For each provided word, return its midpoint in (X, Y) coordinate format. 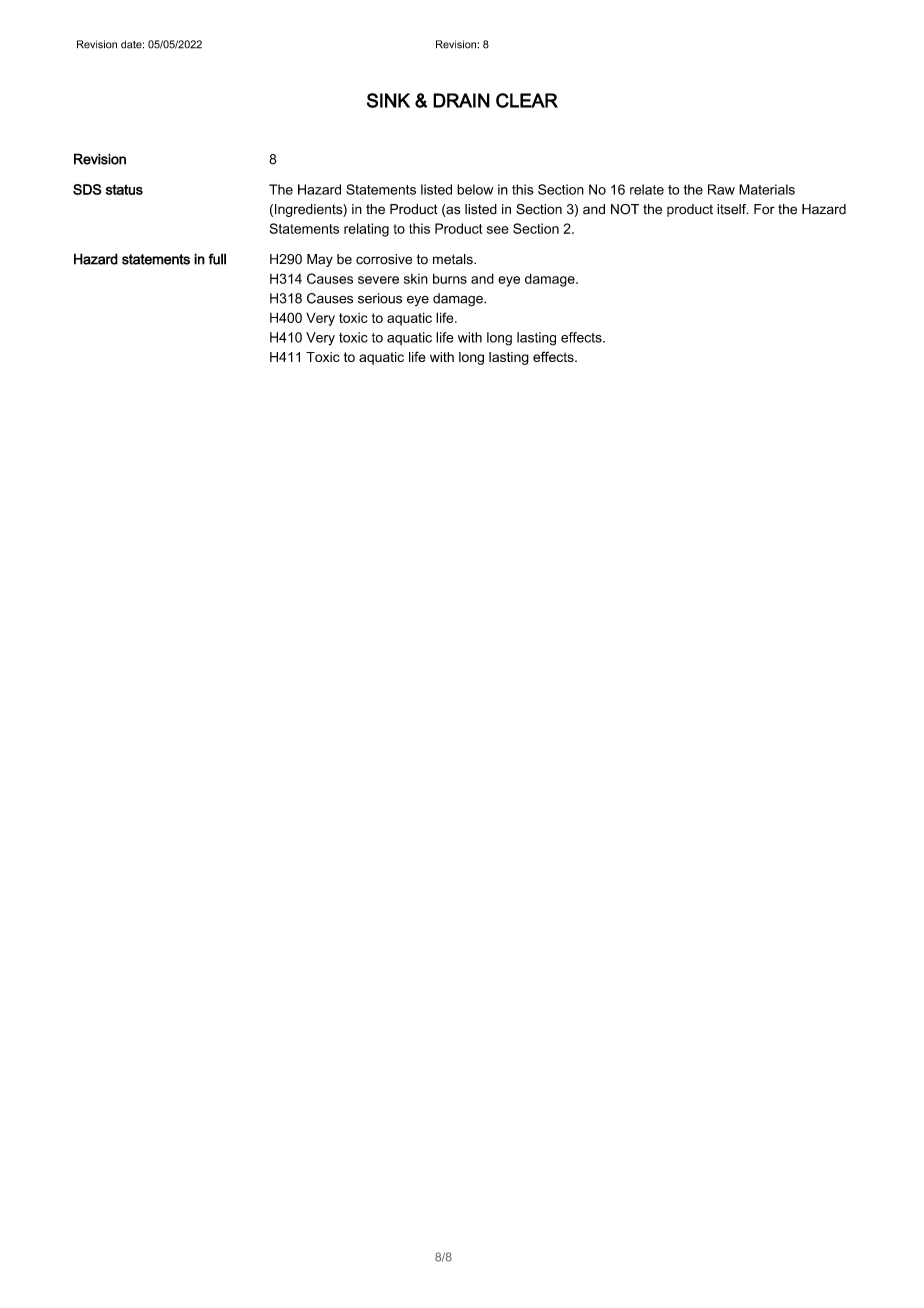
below (475, 189)
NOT (625, 209)
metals (454, 259)
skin (416, 279)
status (124, 189)
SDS (87, 189)
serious (380, 298)
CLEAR (527, 100)
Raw (721, 189)
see (498, 230)
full (217, 259)
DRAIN (461, 100)
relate (647, 189)
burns (450, 278)
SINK (388, 100)
